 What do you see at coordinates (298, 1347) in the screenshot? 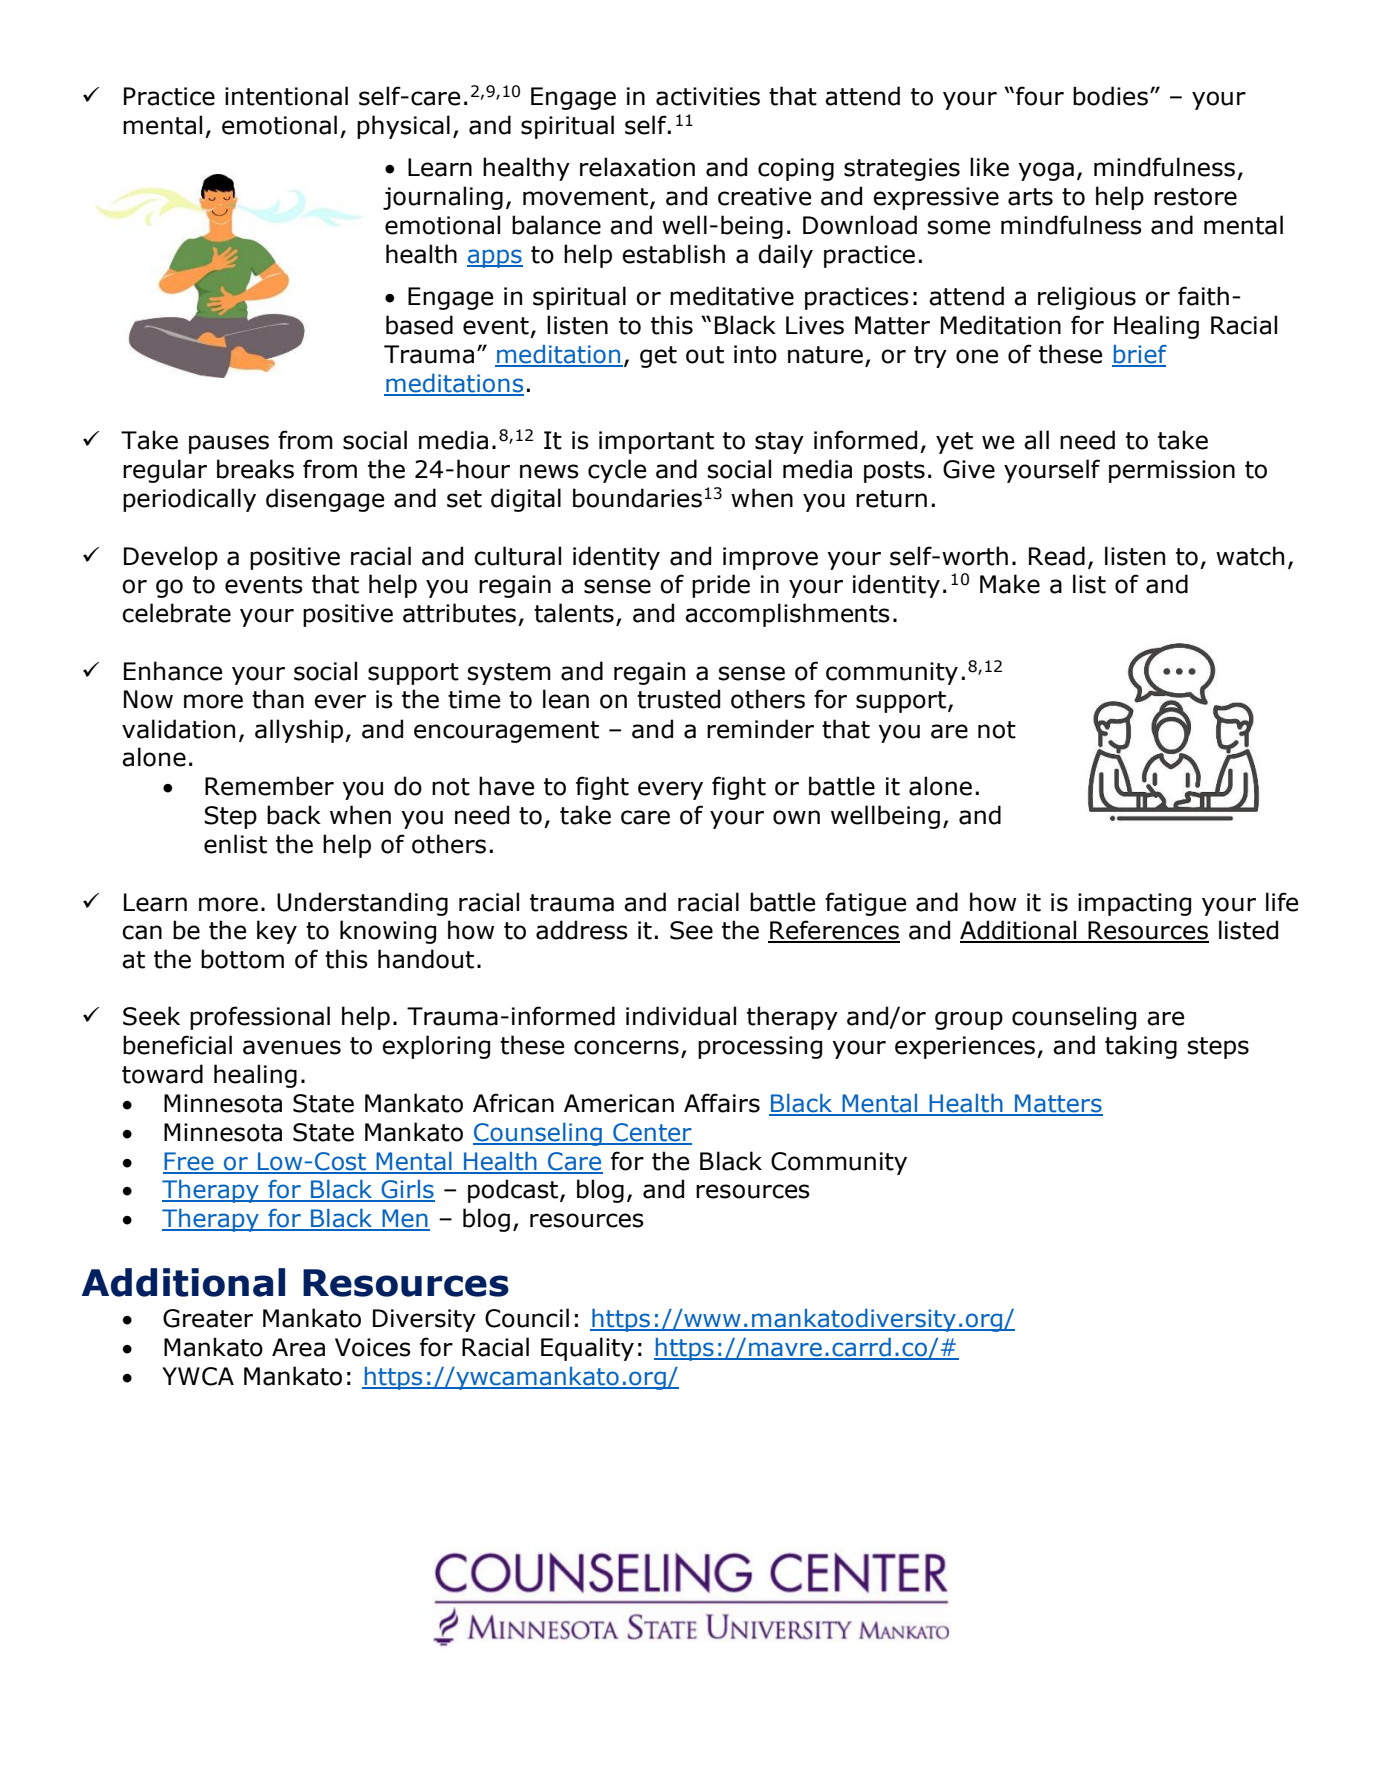
I see `Area` at bounding box center [298, 1347].
